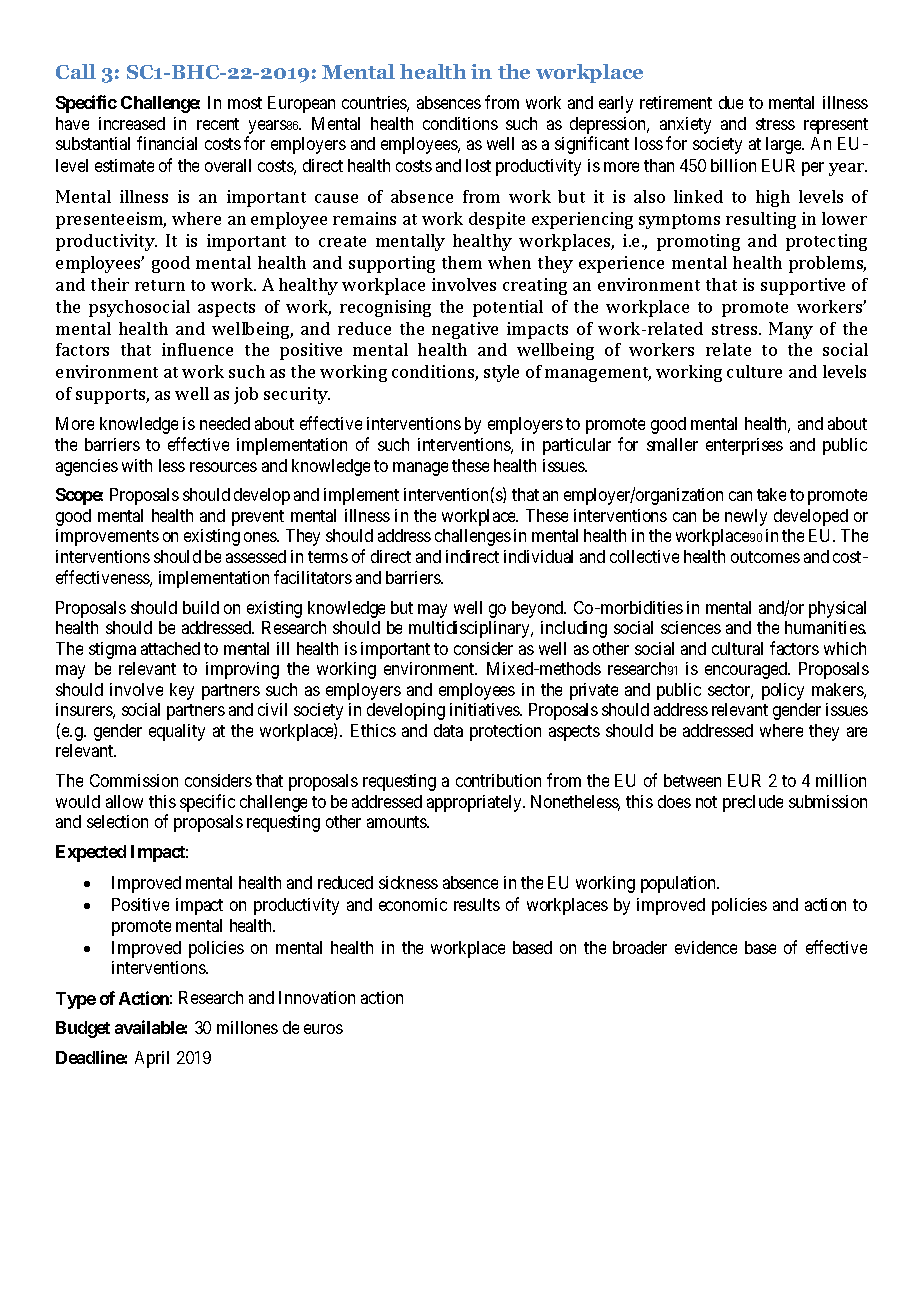 This image has width=924, height=1309. I want to click on evidence, so click(706, 947).
